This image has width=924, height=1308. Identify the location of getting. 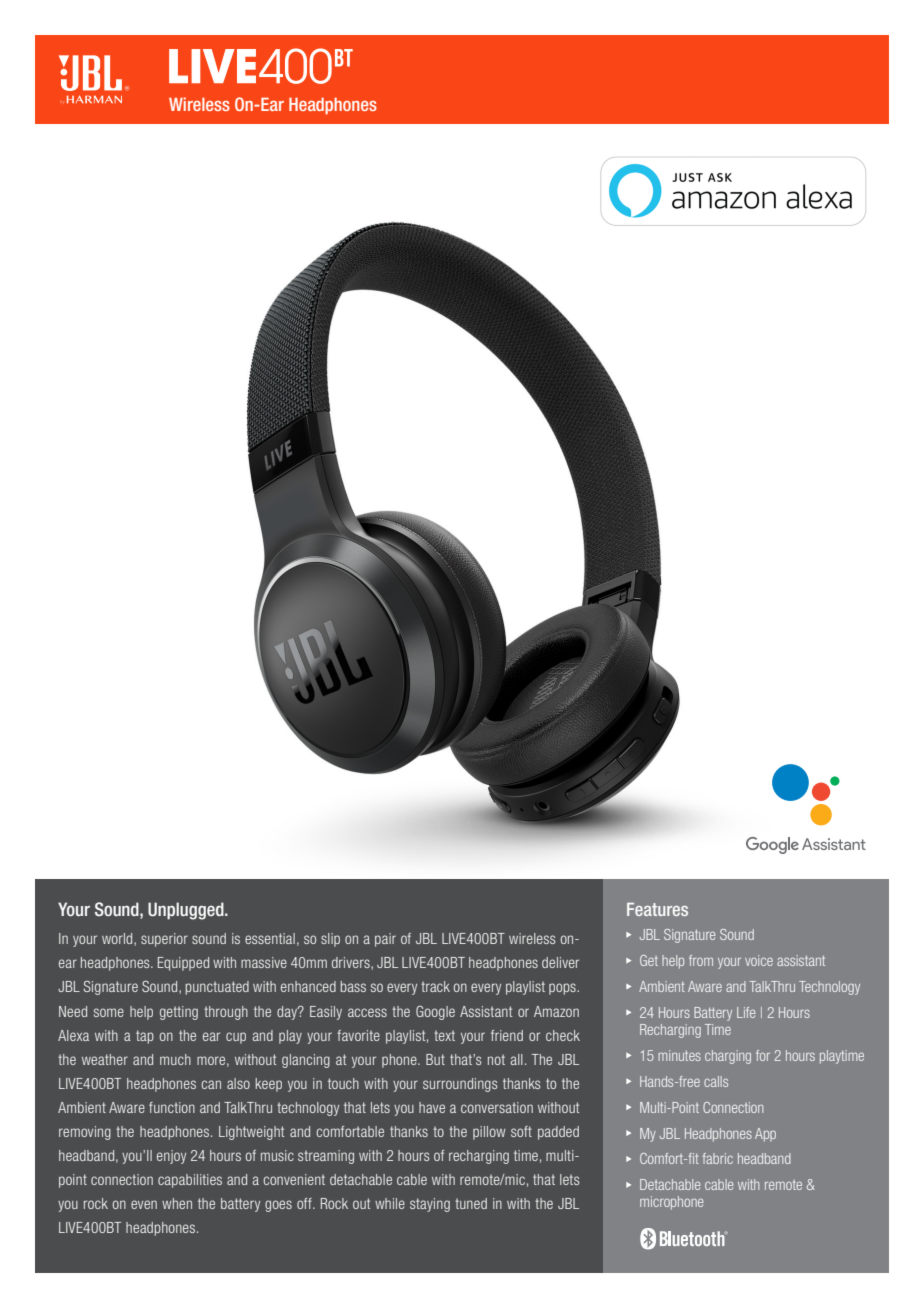
(179, 1013).
